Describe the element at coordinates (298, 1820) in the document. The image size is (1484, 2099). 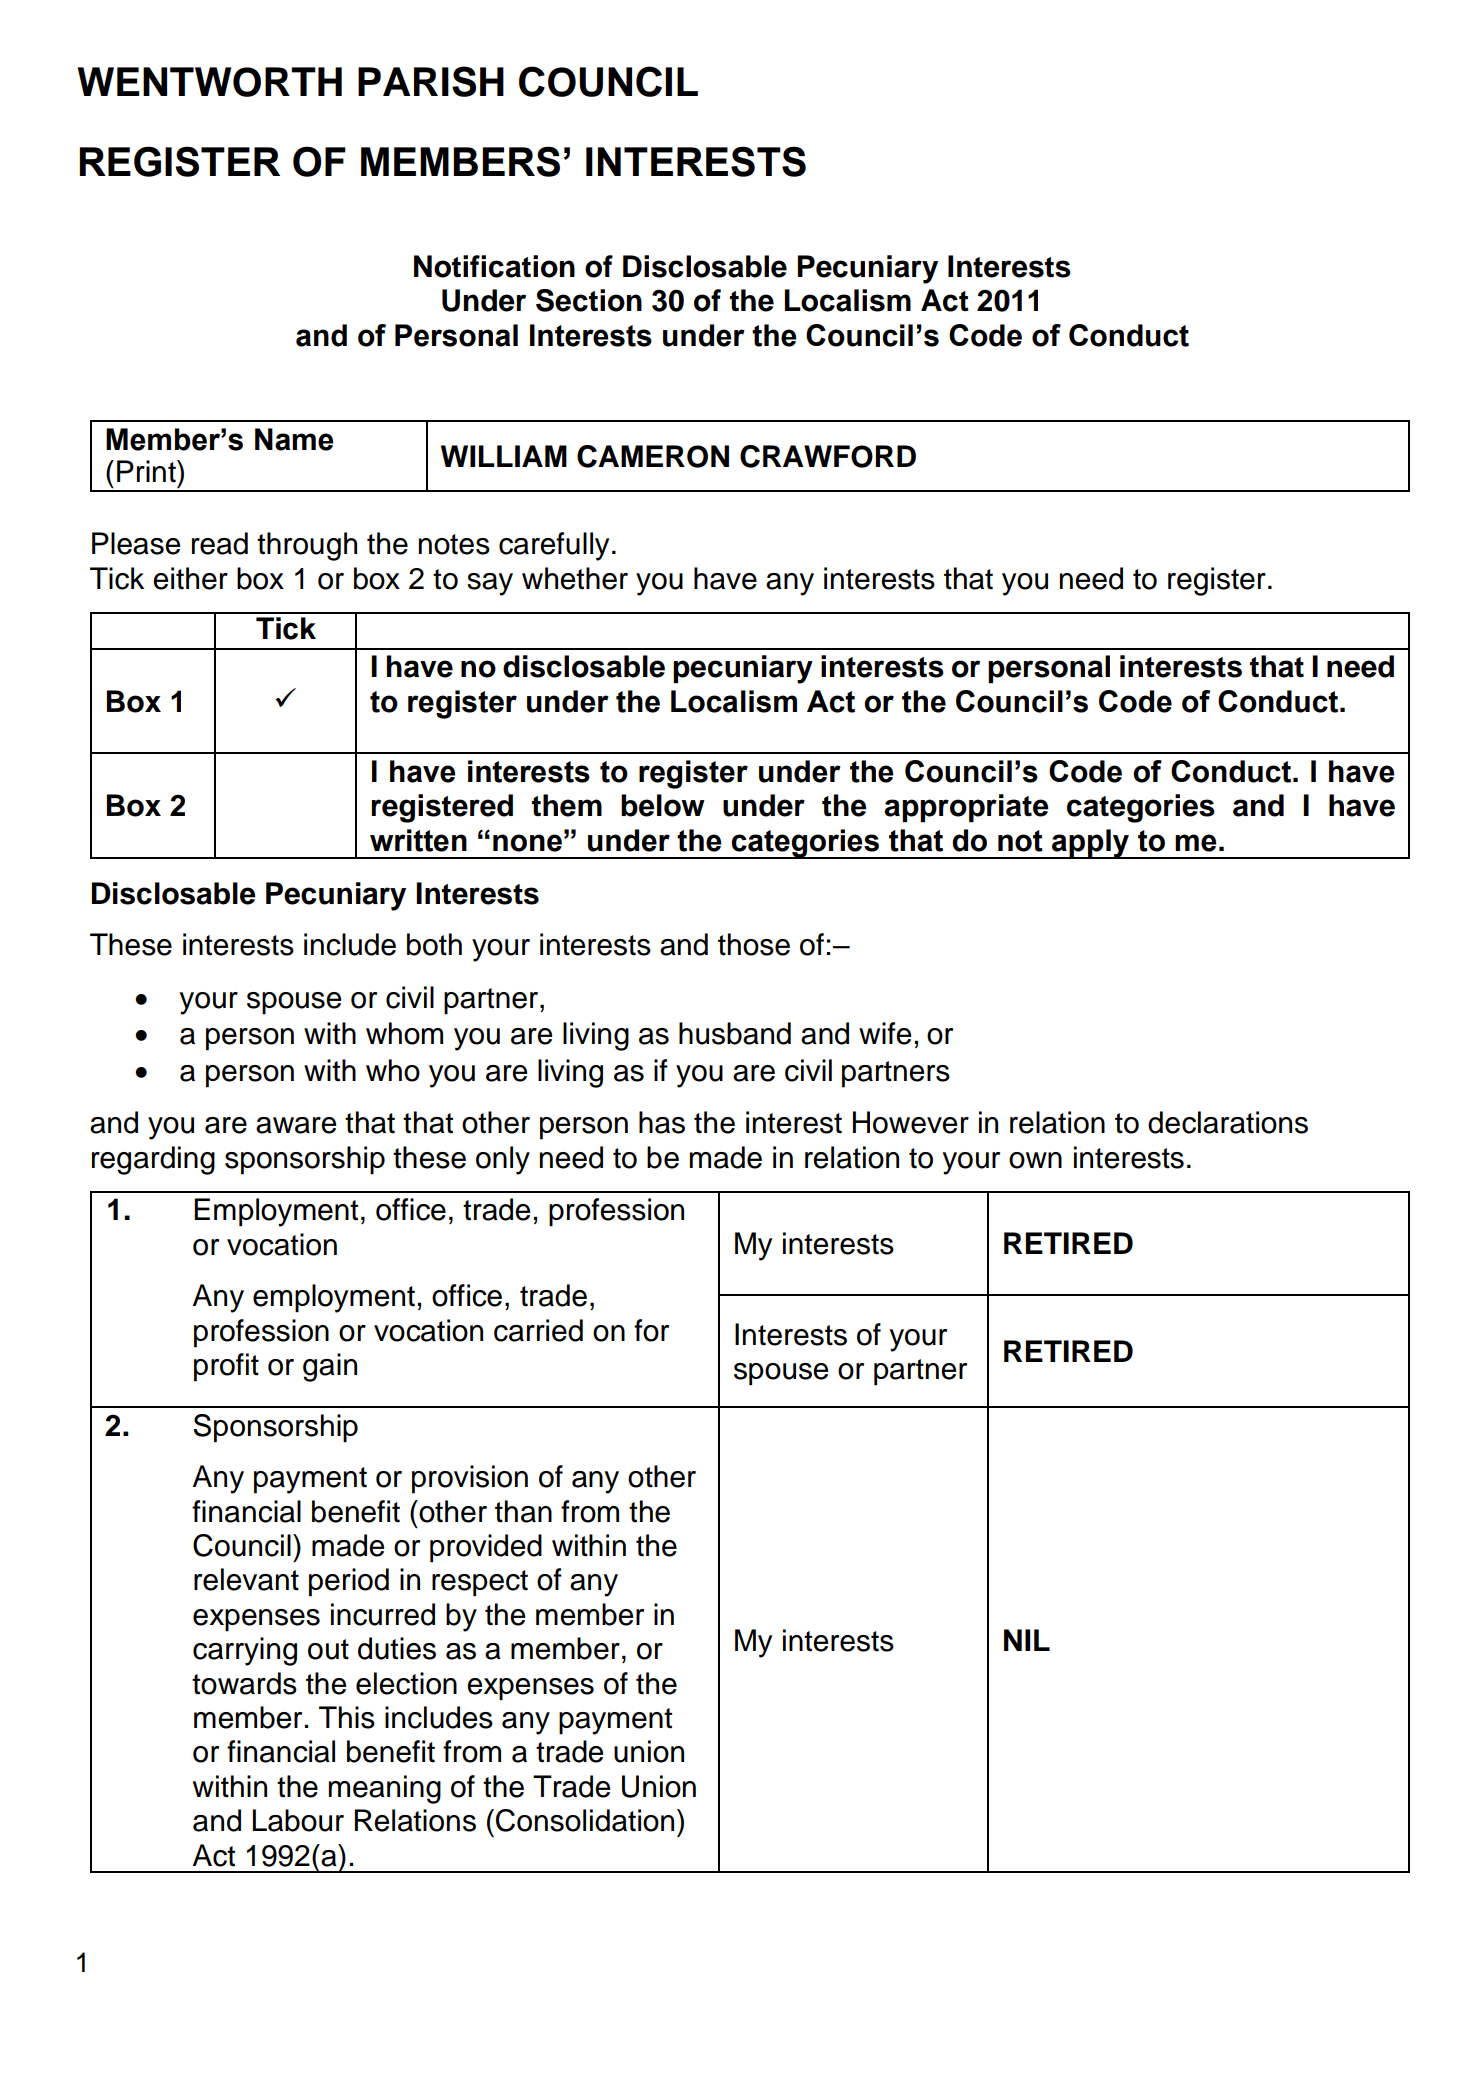
I see `Labour` at that location.
